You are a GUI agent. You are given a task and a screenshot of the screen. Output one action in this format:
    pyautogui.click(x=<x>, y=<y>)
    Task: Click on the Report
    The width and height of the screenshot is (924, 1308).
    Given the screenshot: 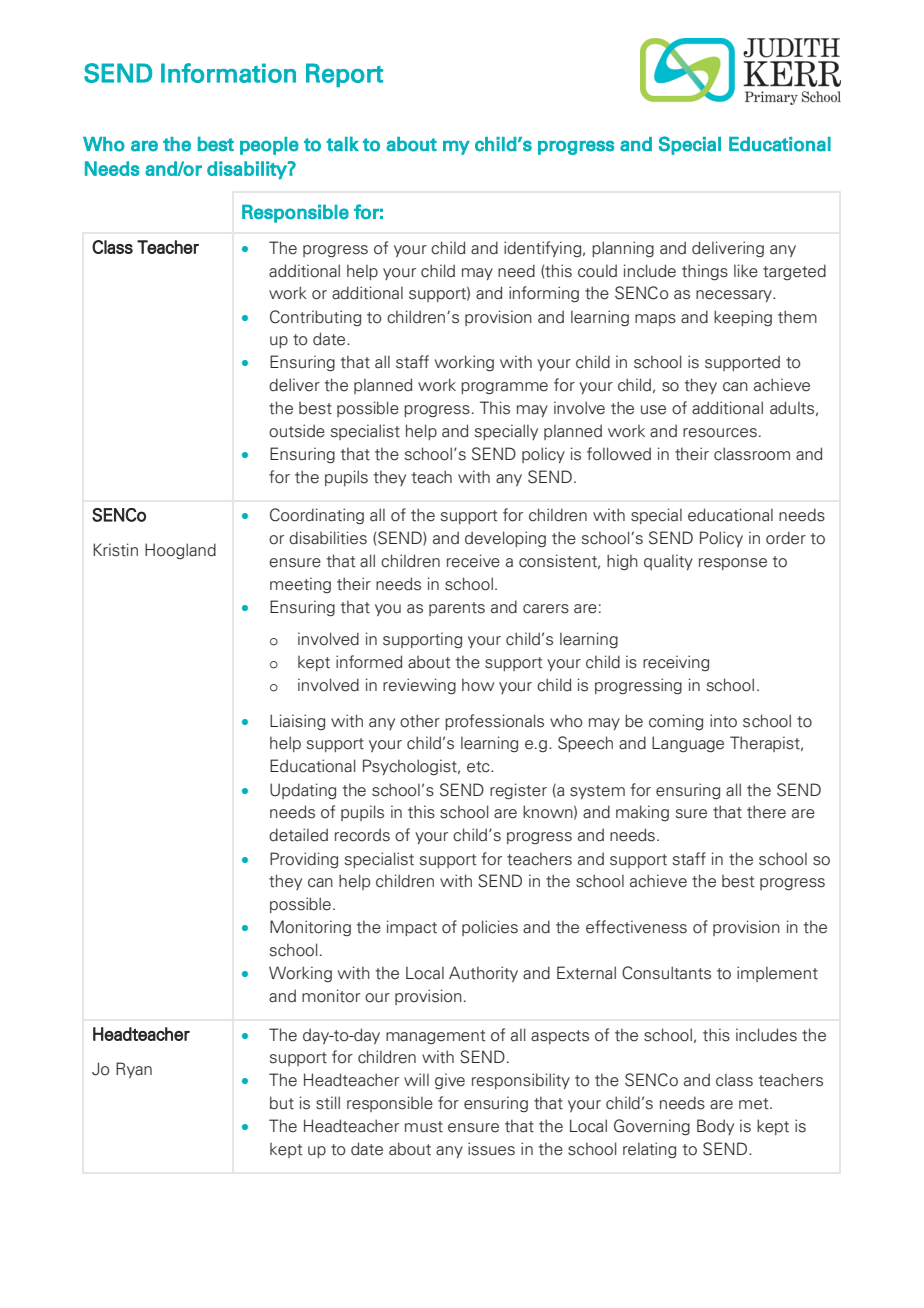 What is the action you would take?
    pyautogui.click(x=344, y=75)
